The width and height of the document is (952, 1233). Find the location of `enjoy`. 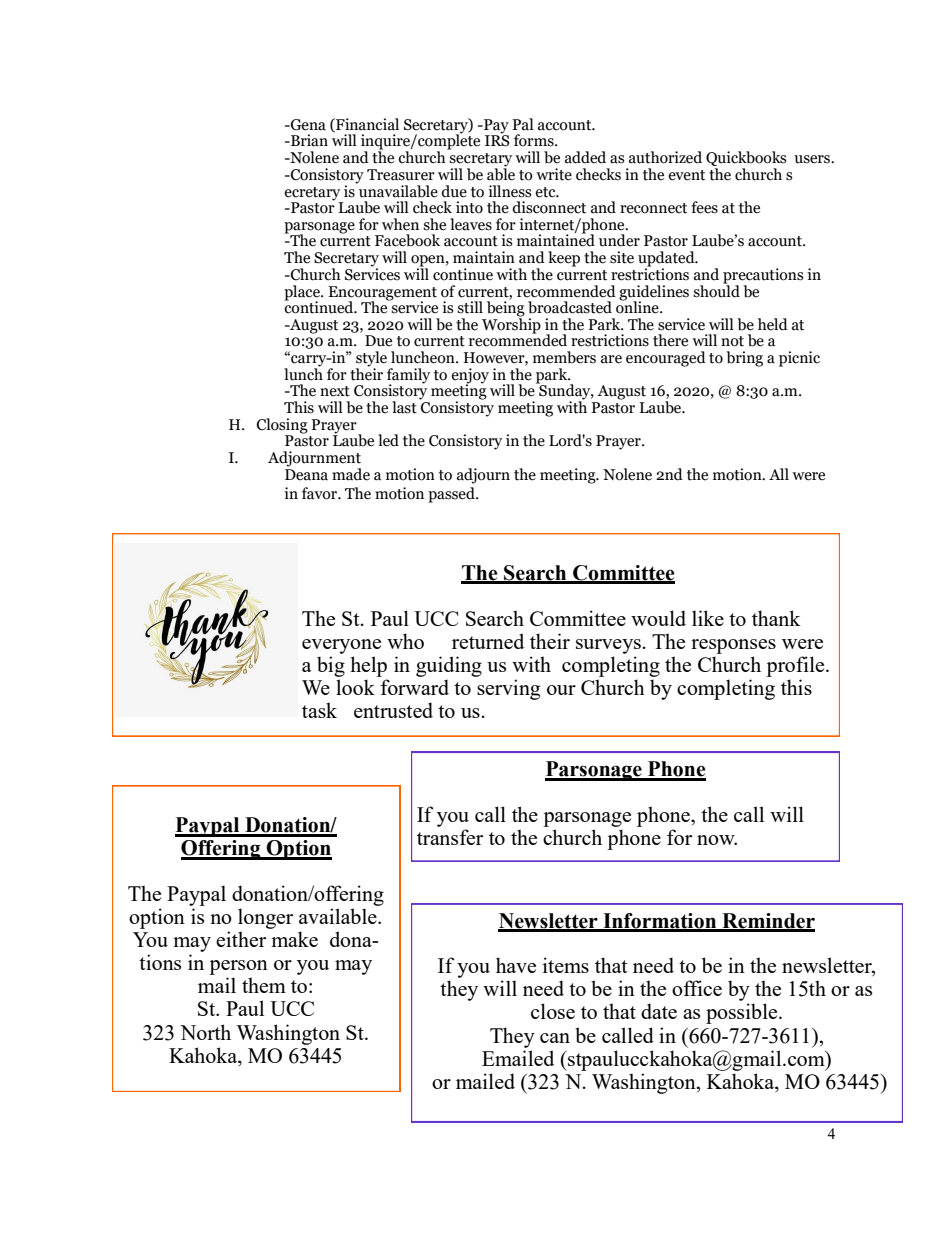

enjoy is located at coordinates (470, 377).
